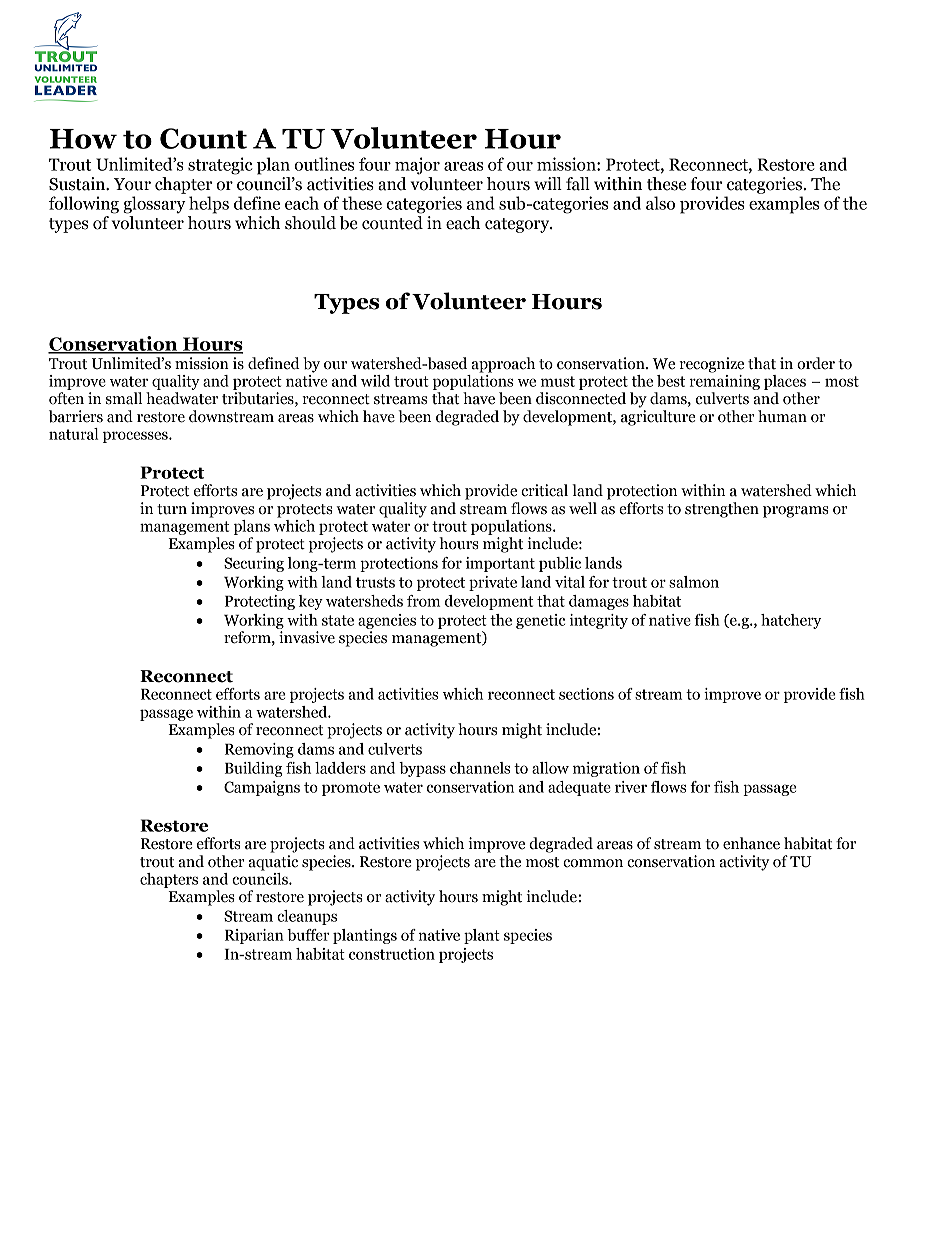  What do you see at coordinates (500, 564) in the screenshot?
I see `important` at bounding box center [500, 564].
